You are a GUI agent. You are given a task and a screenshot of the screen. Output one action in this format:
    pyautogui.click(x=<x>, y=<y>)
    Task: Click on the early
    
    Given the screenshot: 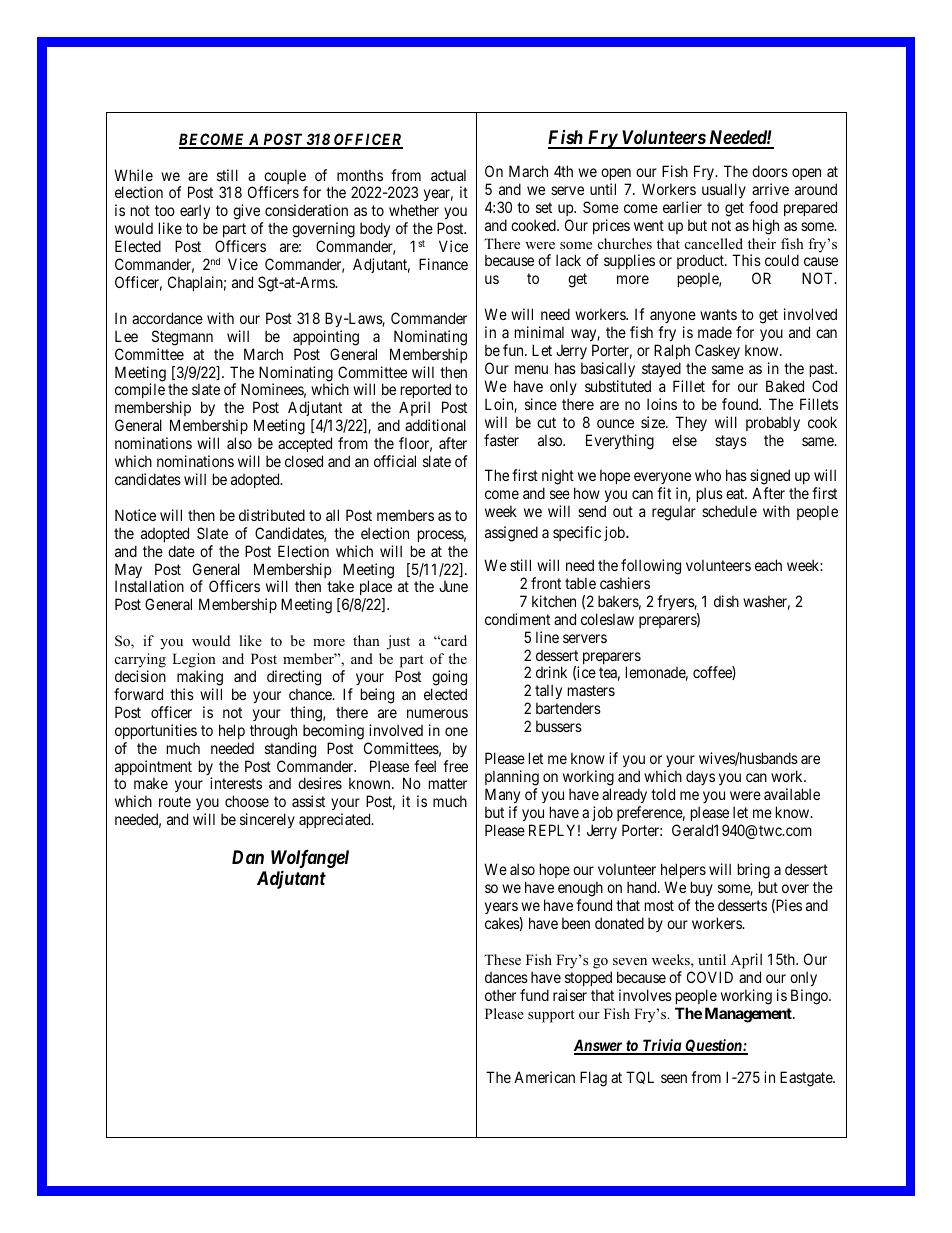 What is the action you would take?
    pyautogui.click(x=195, y=213)
